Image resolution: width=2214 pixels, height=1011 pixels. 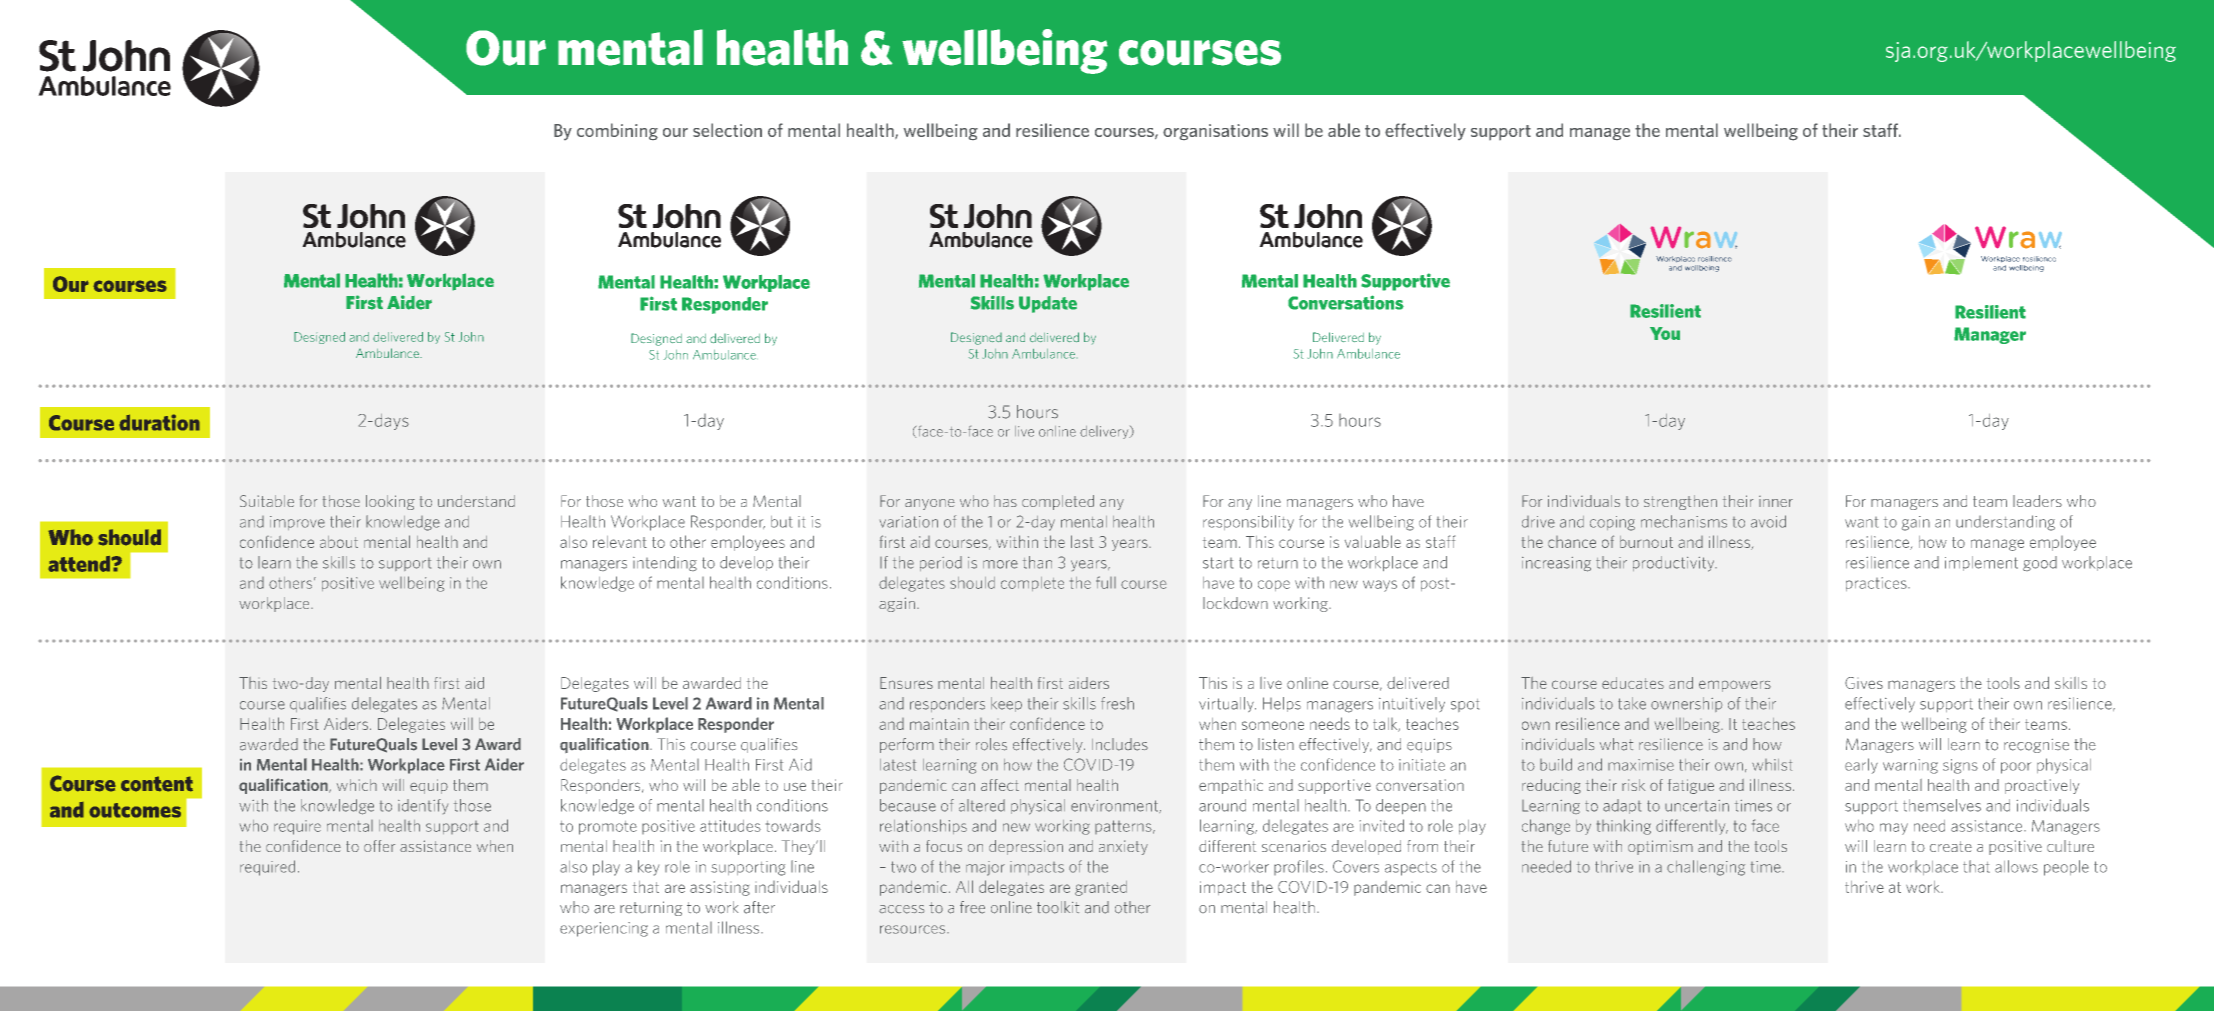 I want to click on organisations, so click(x=1215, y=132).
